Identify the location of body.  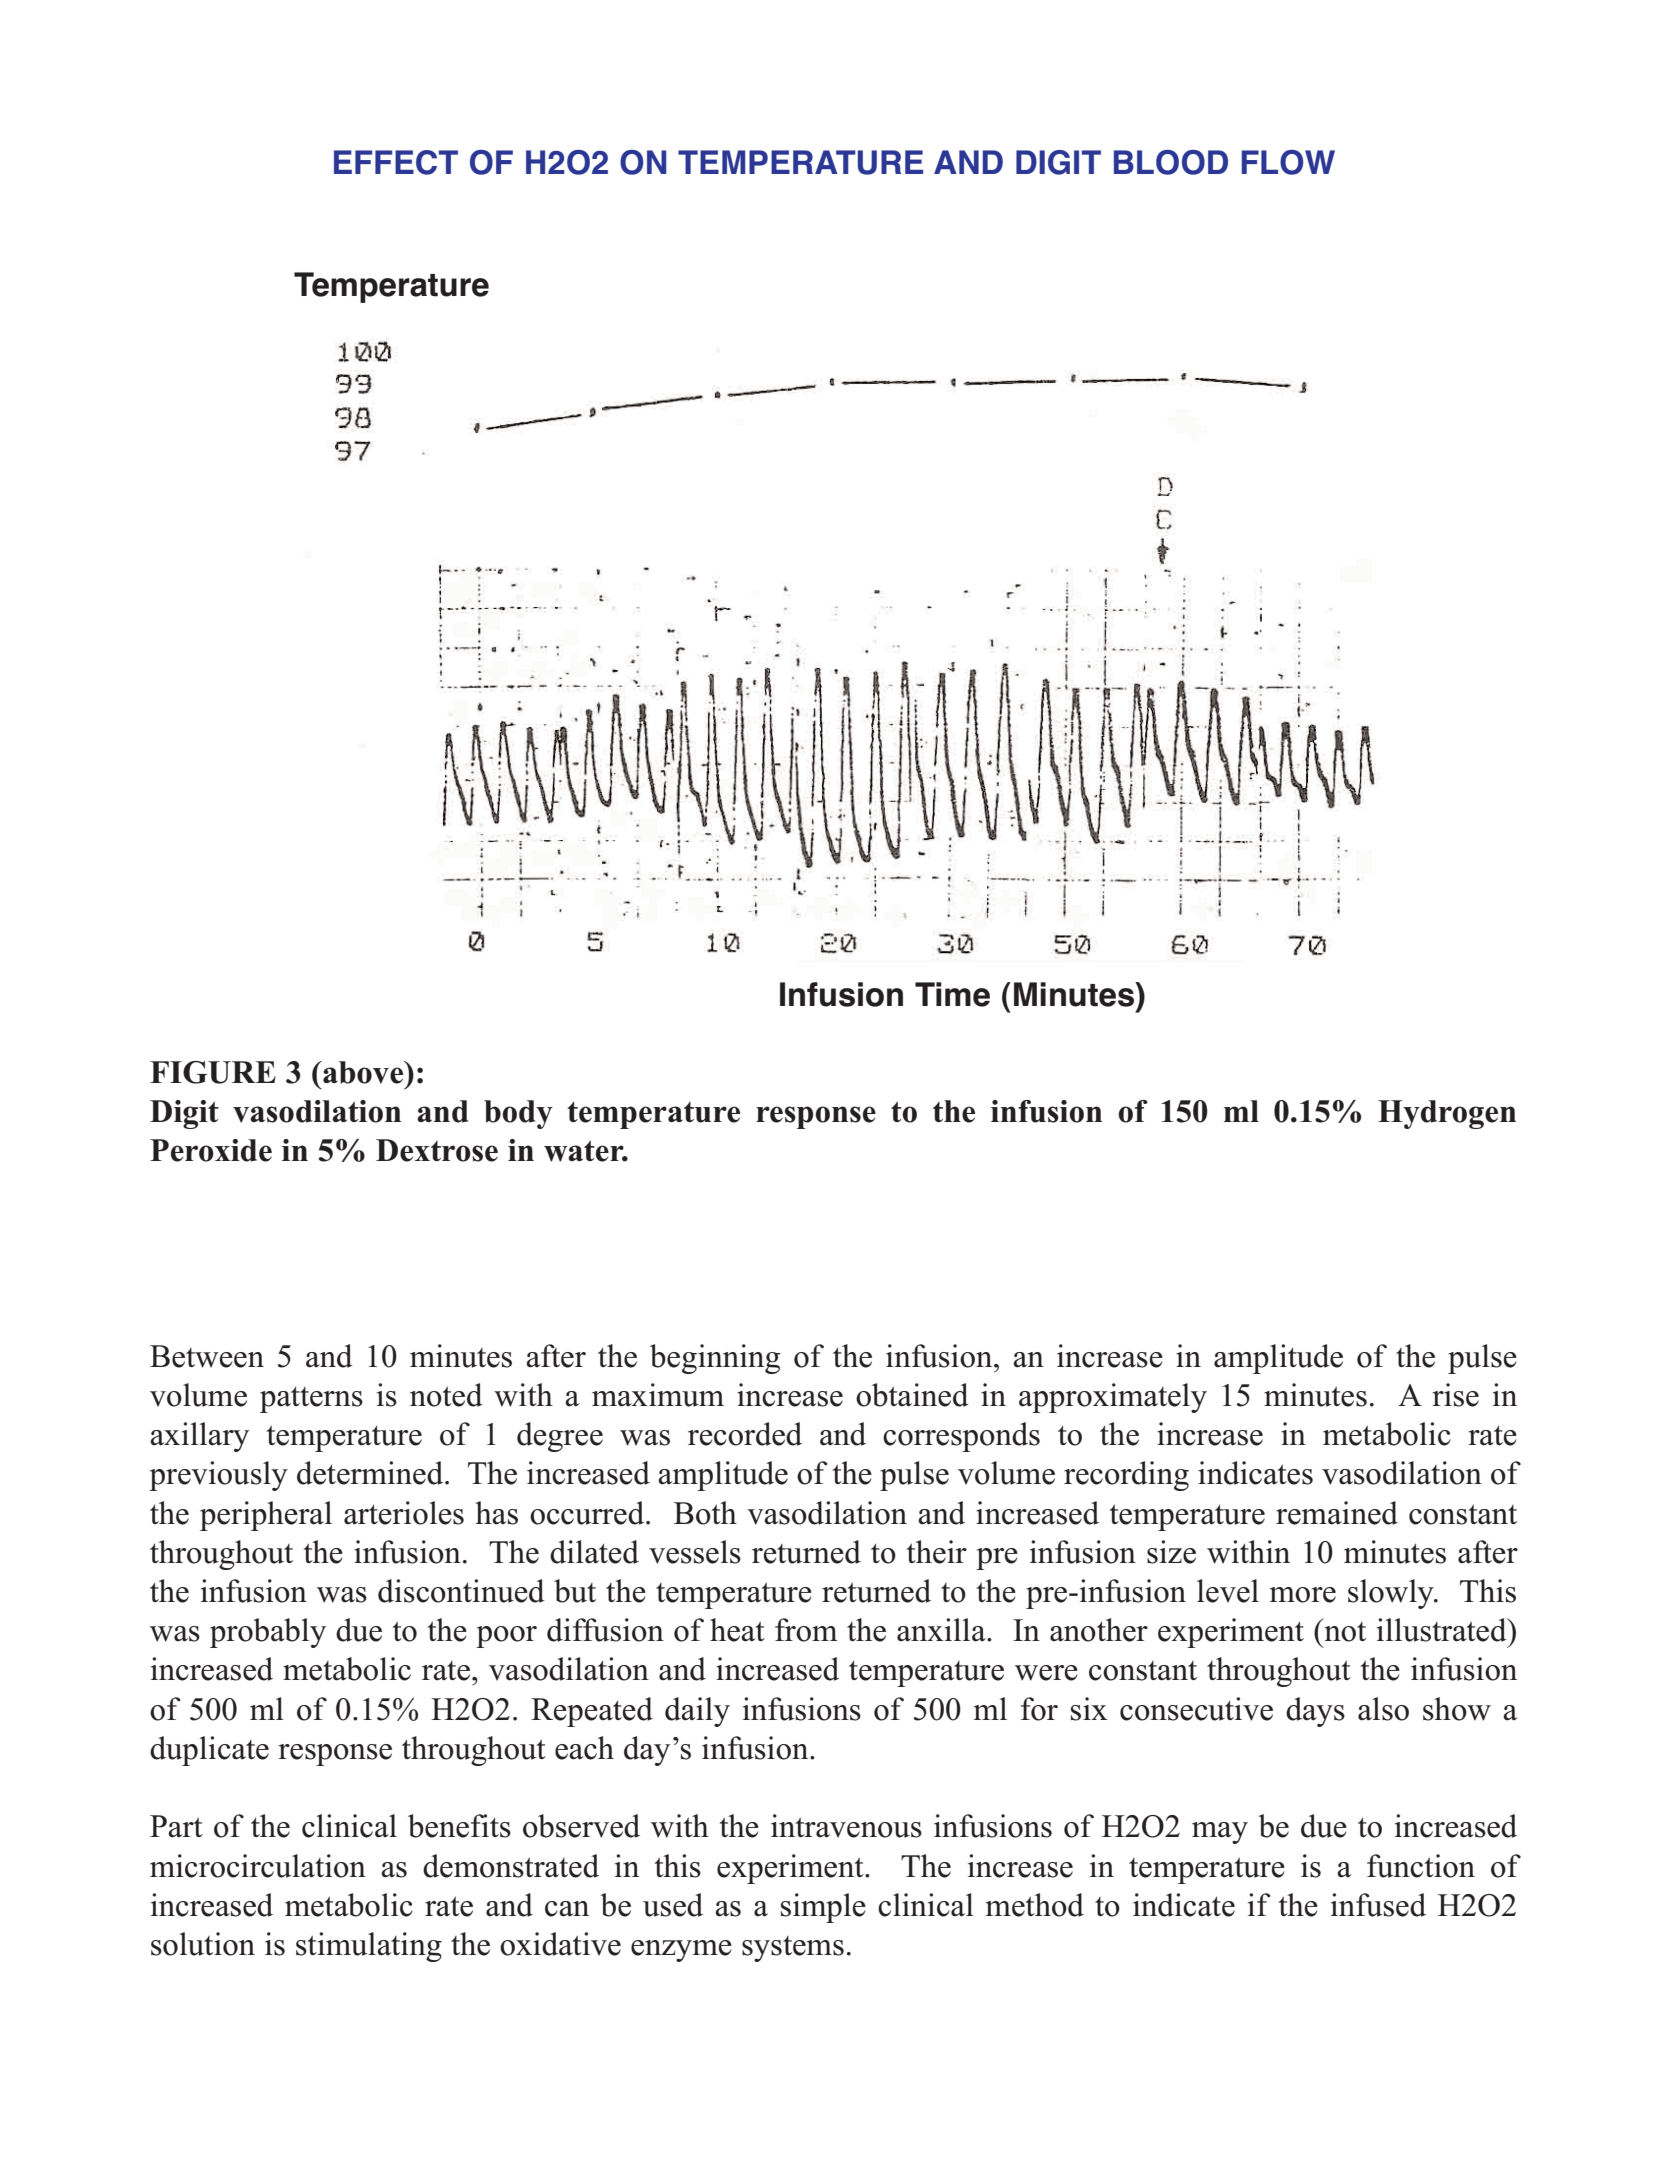
(518, 1114).
